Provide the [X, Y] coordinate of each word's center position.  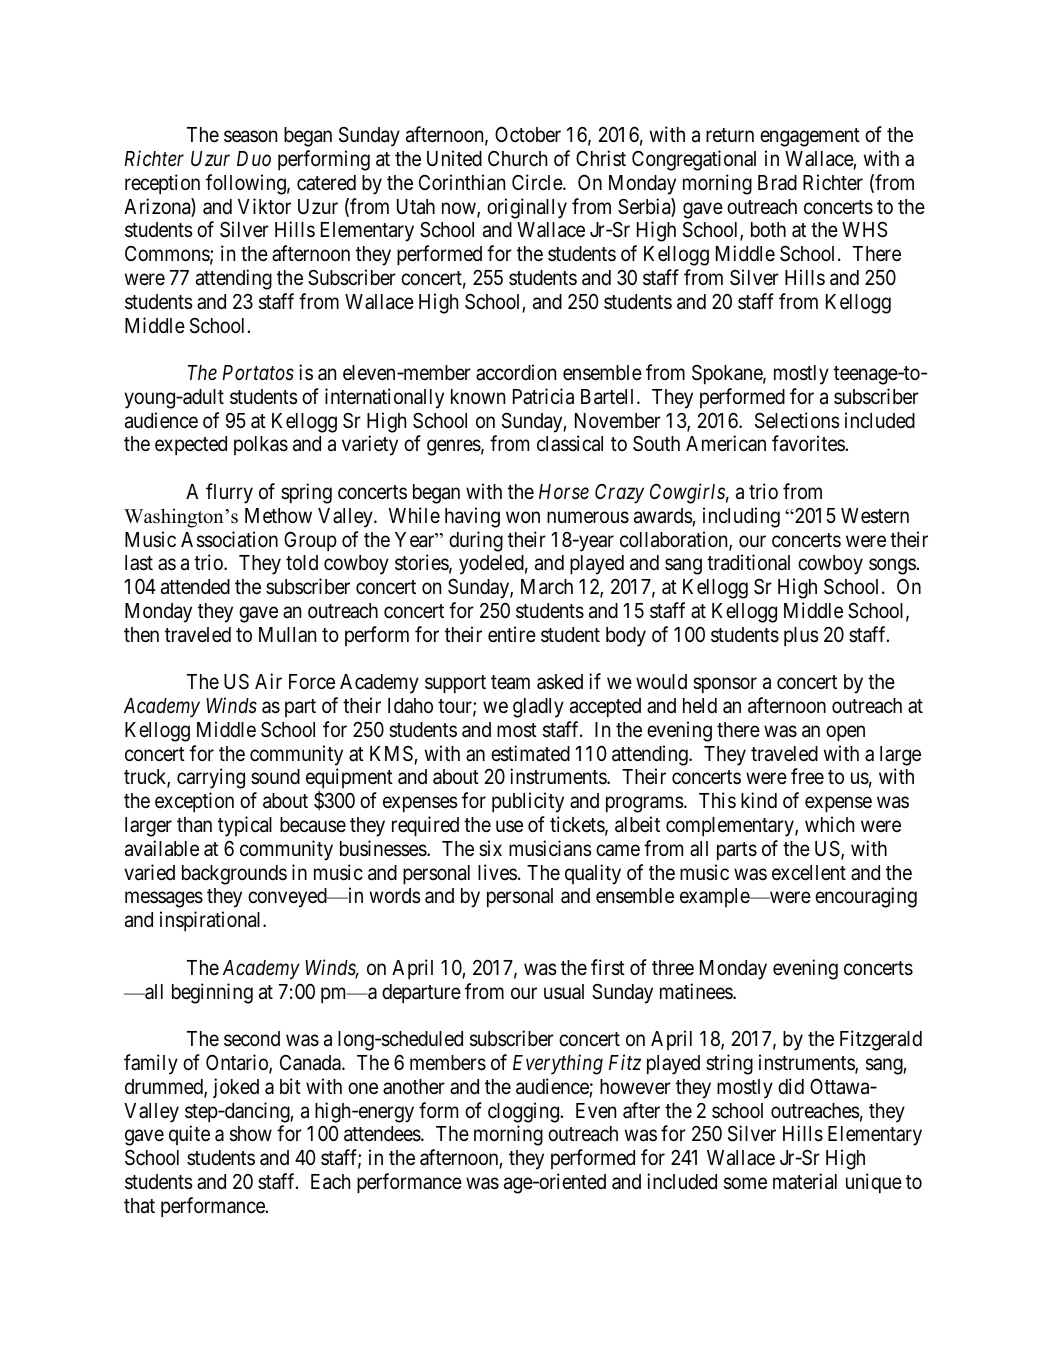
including [741, 517]
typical [245, 826]
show [251, 1134]
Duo [254, 158]
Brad [777, 183]
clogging [524, 1112]
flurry [229, 493]
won [523, 517]
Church [517, 158]
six [490, 848]
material [805, 1181]
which [829, 824]
